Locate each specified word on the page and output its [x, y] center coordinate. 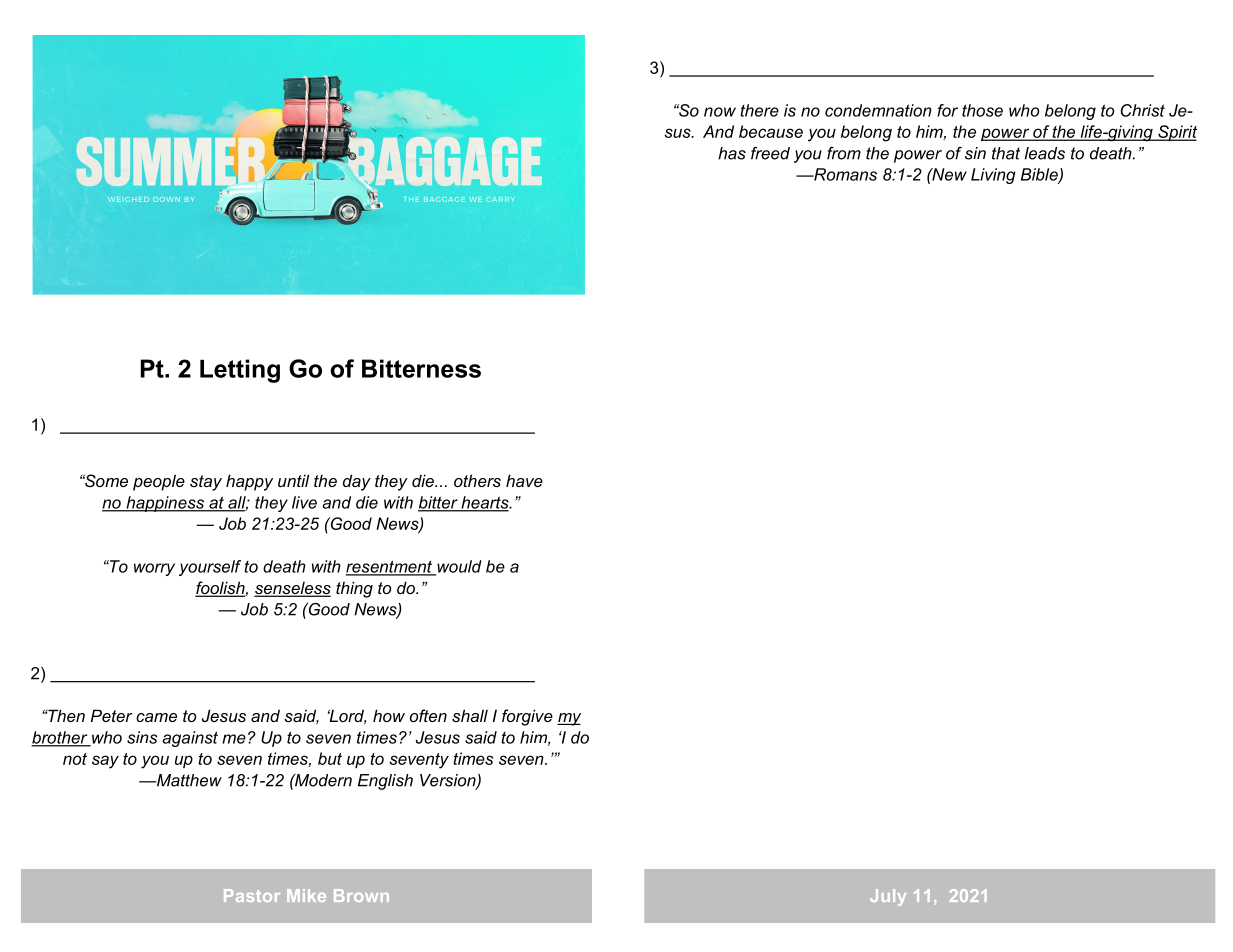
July [888, 897]
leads [1045, 153]
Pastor [252, 895]
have [524, 480]
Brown [361, 895]
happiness [165, 504]
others [477, 480]
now [720, 112]
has [732, 153]
